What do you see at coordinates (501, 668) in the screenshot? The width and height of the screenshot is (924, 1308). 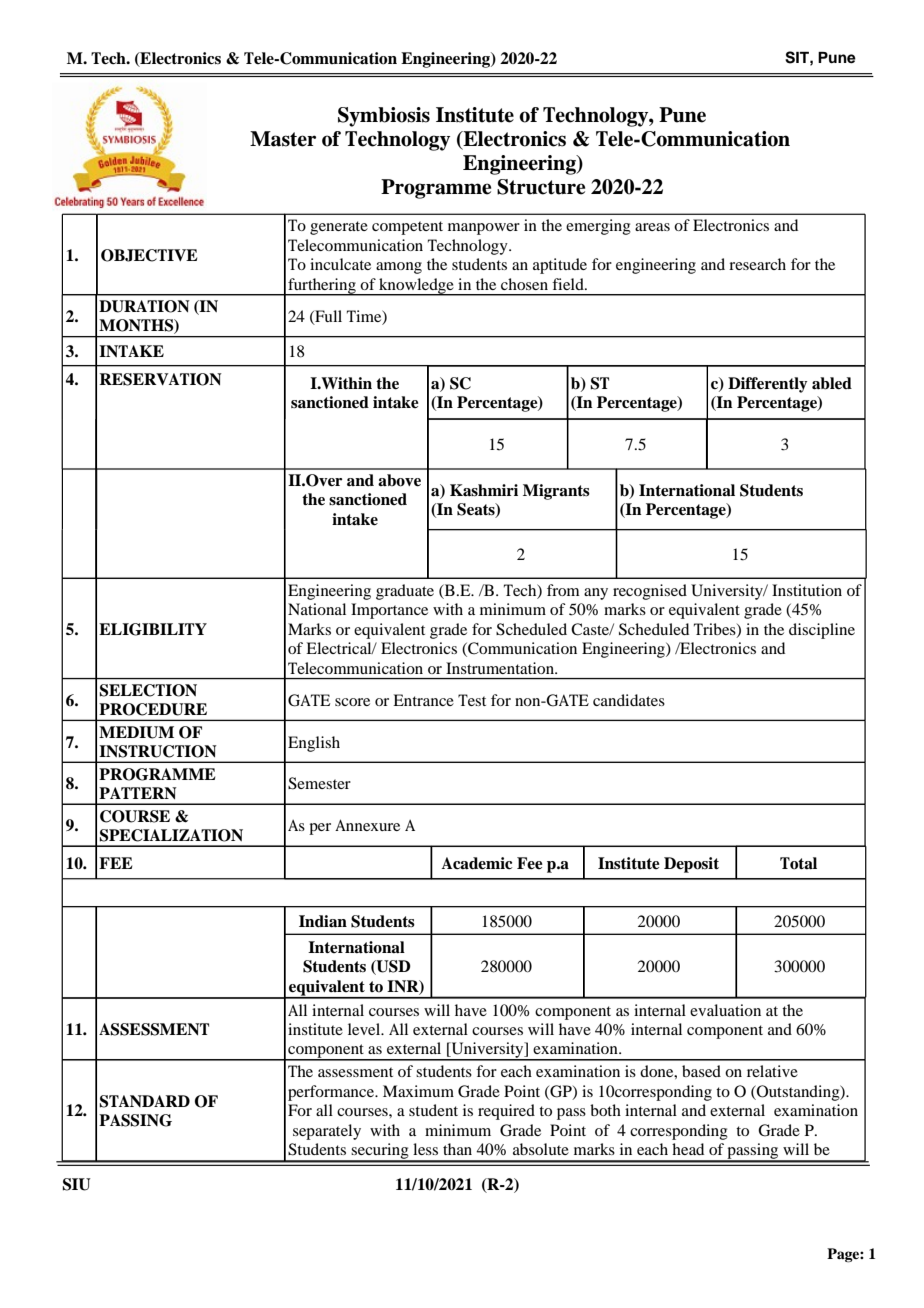 I see `Instrumentation` at bounding box center [501, 668].
